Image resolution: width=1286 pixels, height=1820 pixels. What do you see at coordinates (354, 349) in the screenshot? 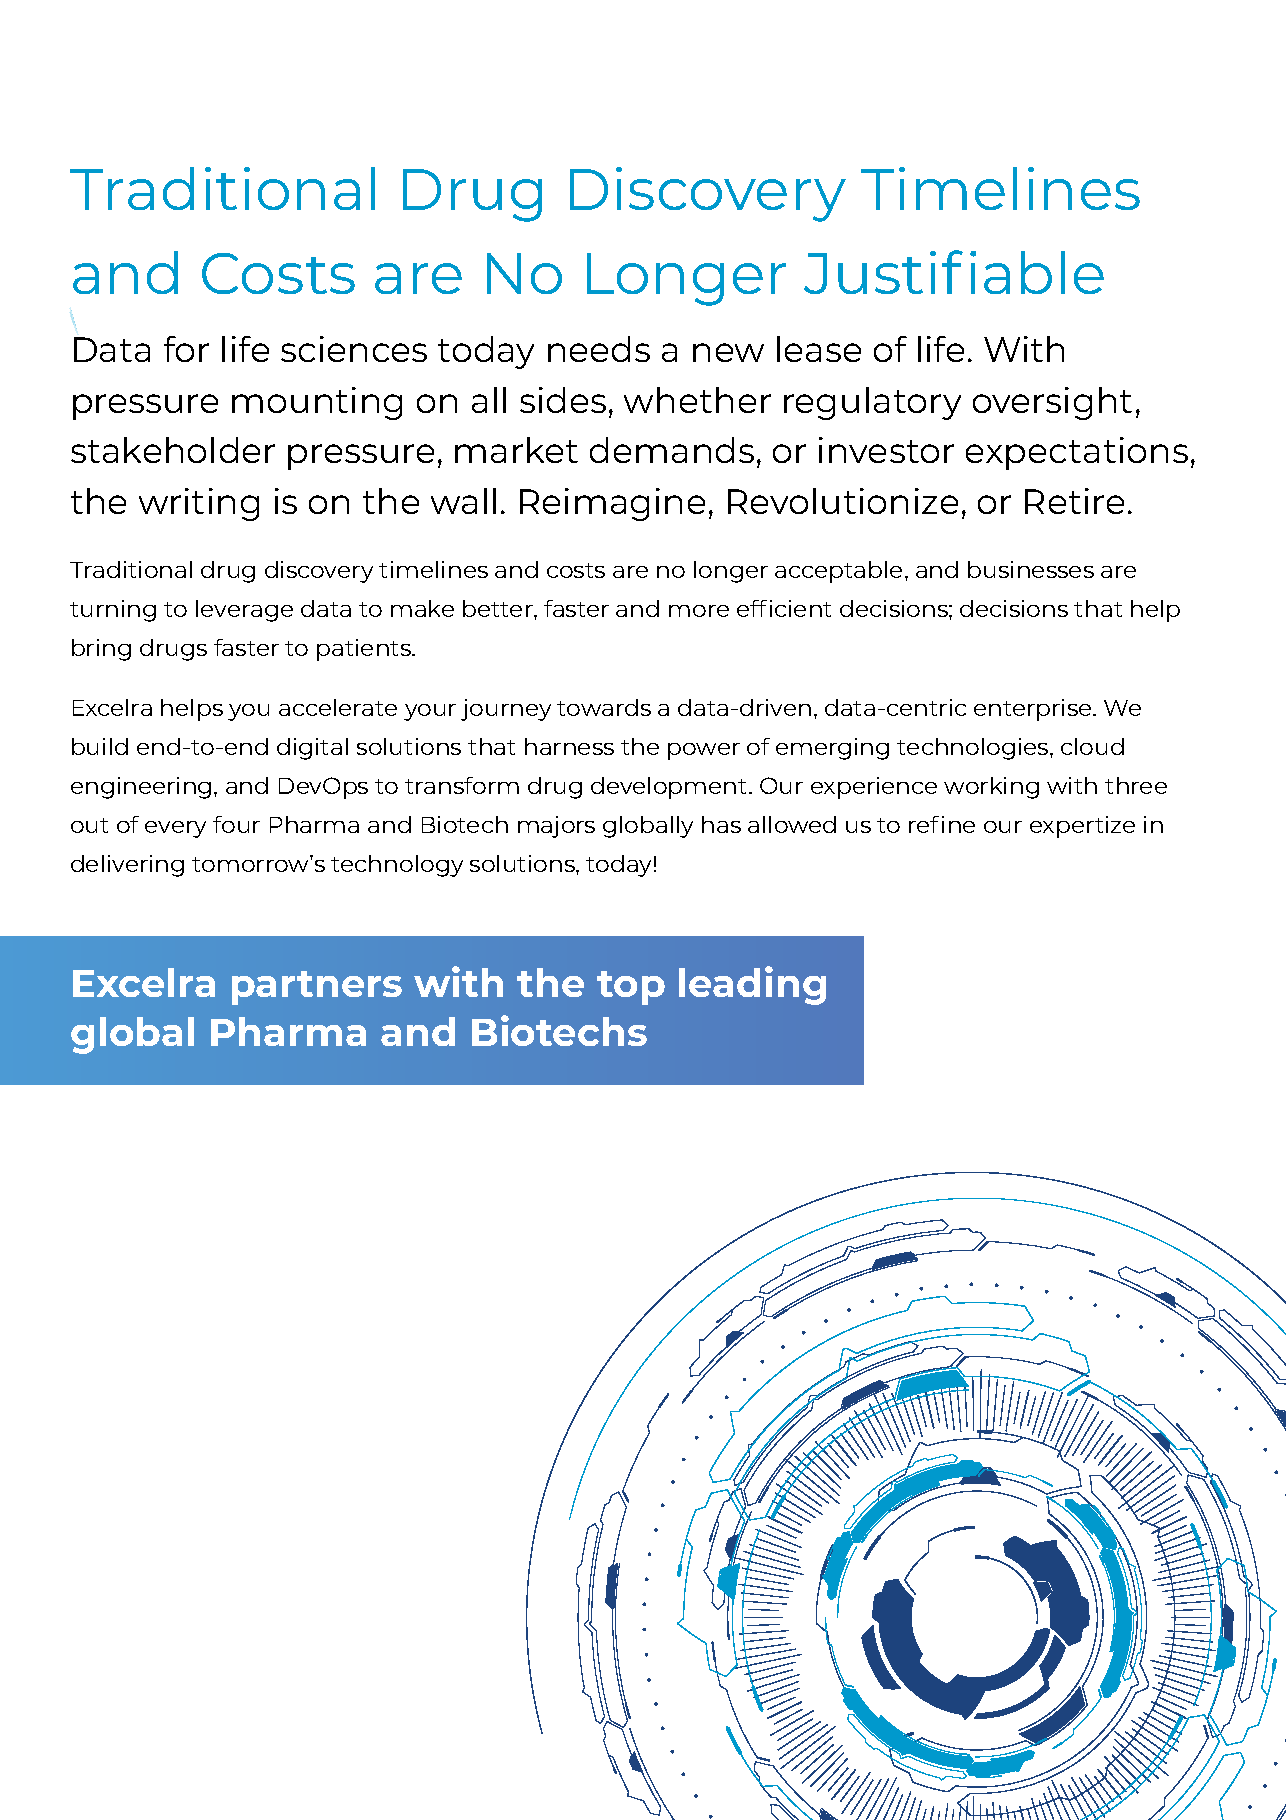
I see `sciences` at bounding box center [354, 349].
